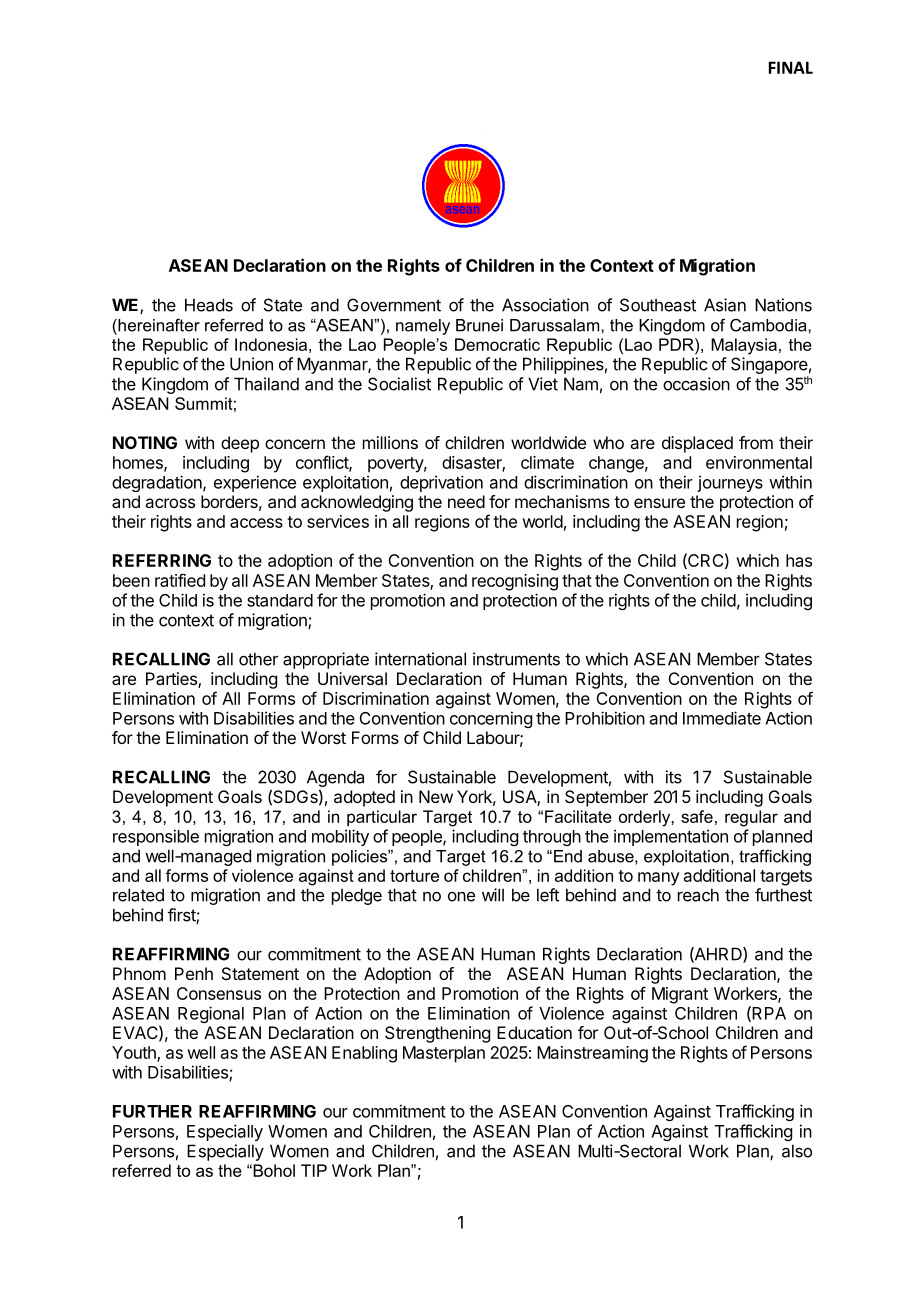  Describe the element at coordinates (437, 1034) in the screenshot. I see `Strengthening` at that location.
